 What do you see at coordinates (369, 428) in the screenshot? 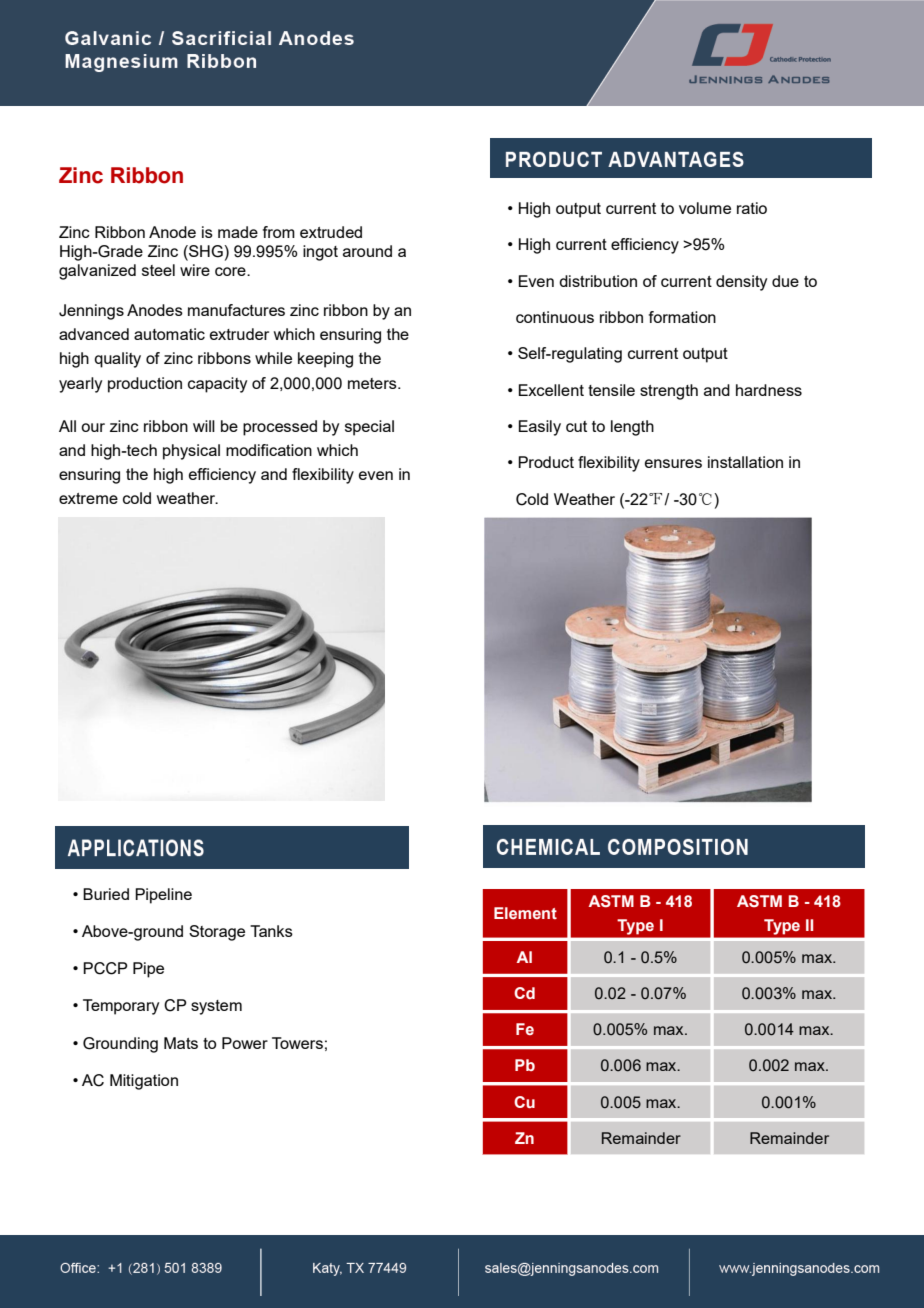
I see `special` at bounding box center [369, 428].
